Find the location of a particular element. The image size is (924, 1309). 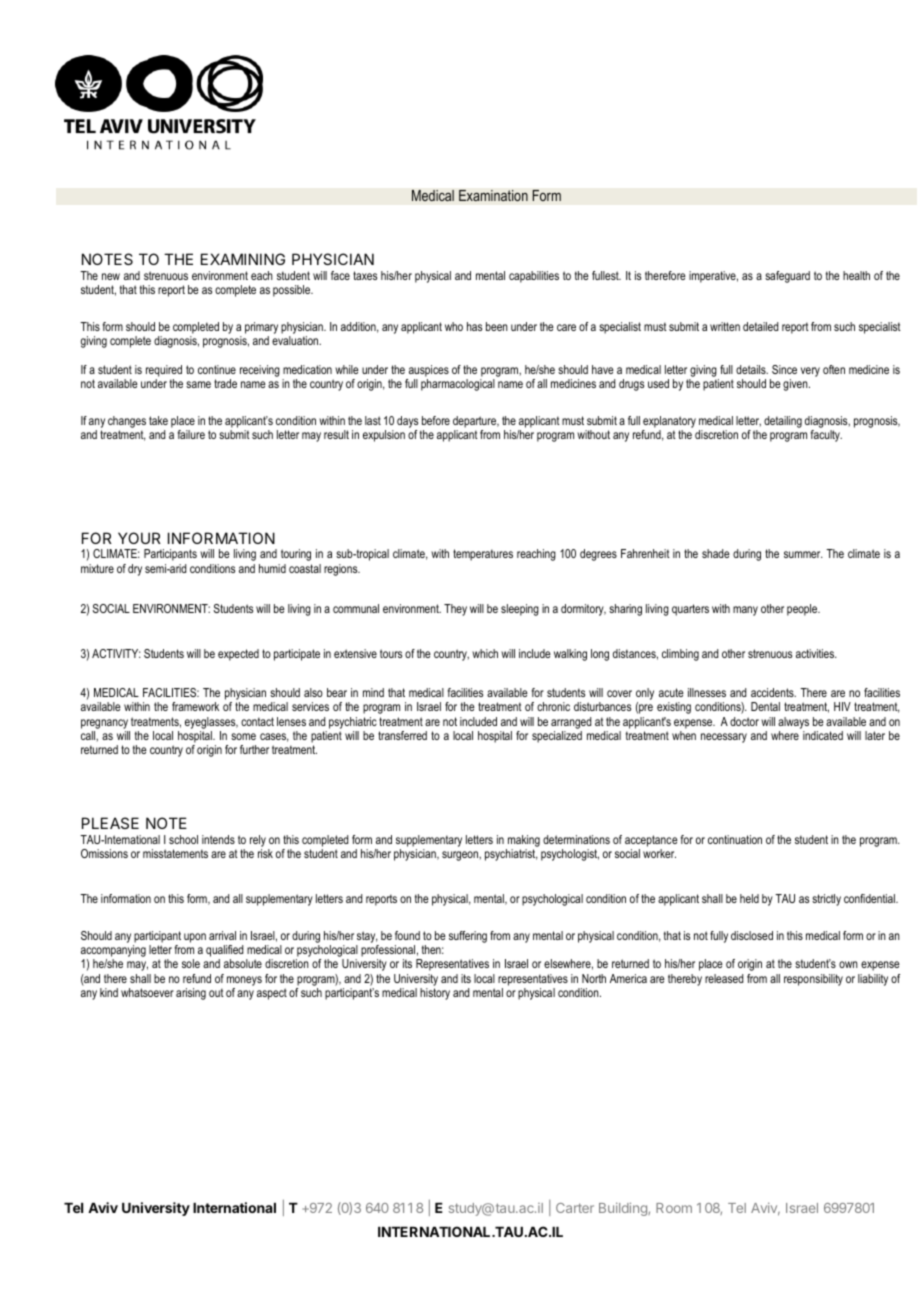

suffering is located at coordinates (468, 937).
